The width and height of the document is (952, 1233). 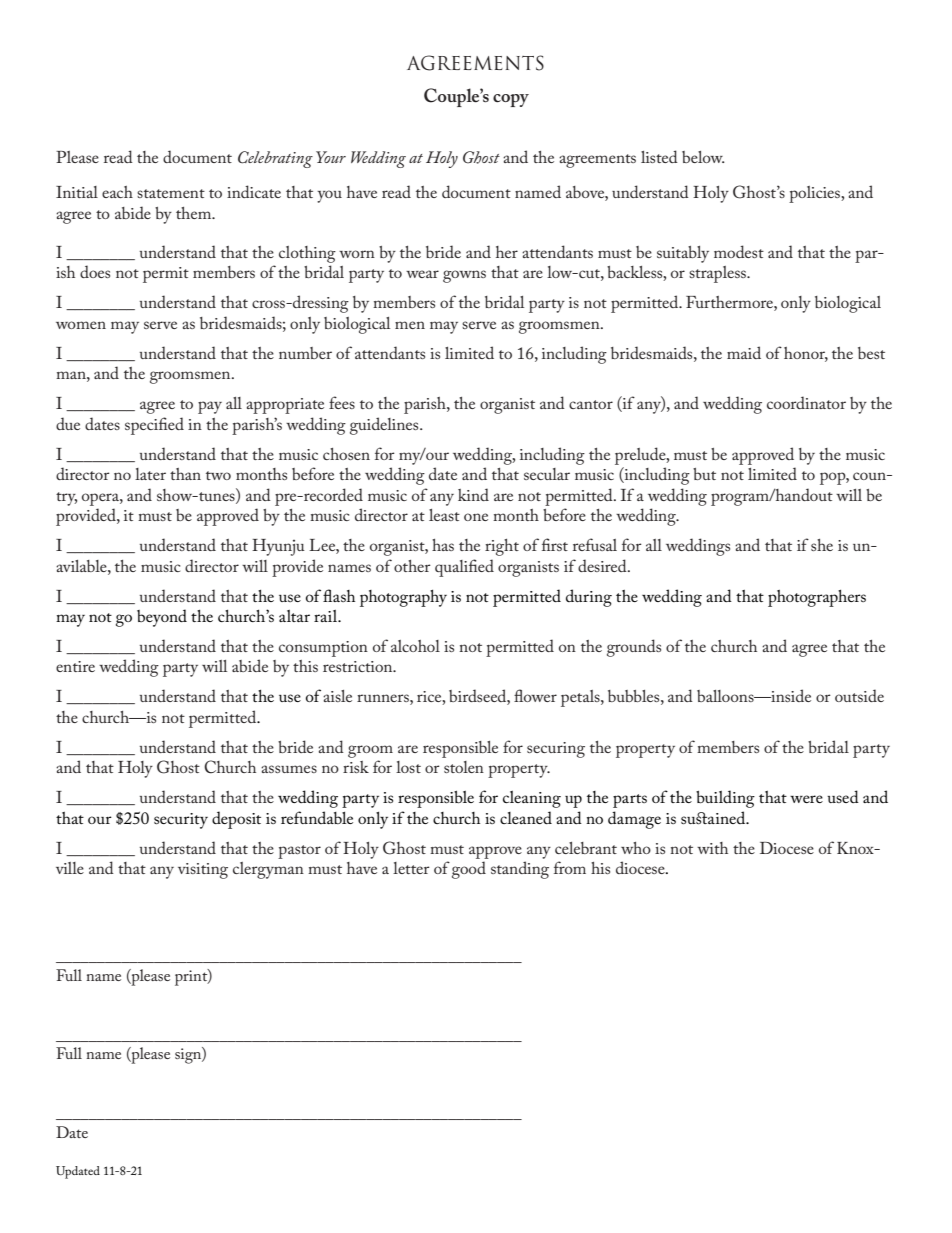 I want to click on gowns, so click(x=464, y=276).
